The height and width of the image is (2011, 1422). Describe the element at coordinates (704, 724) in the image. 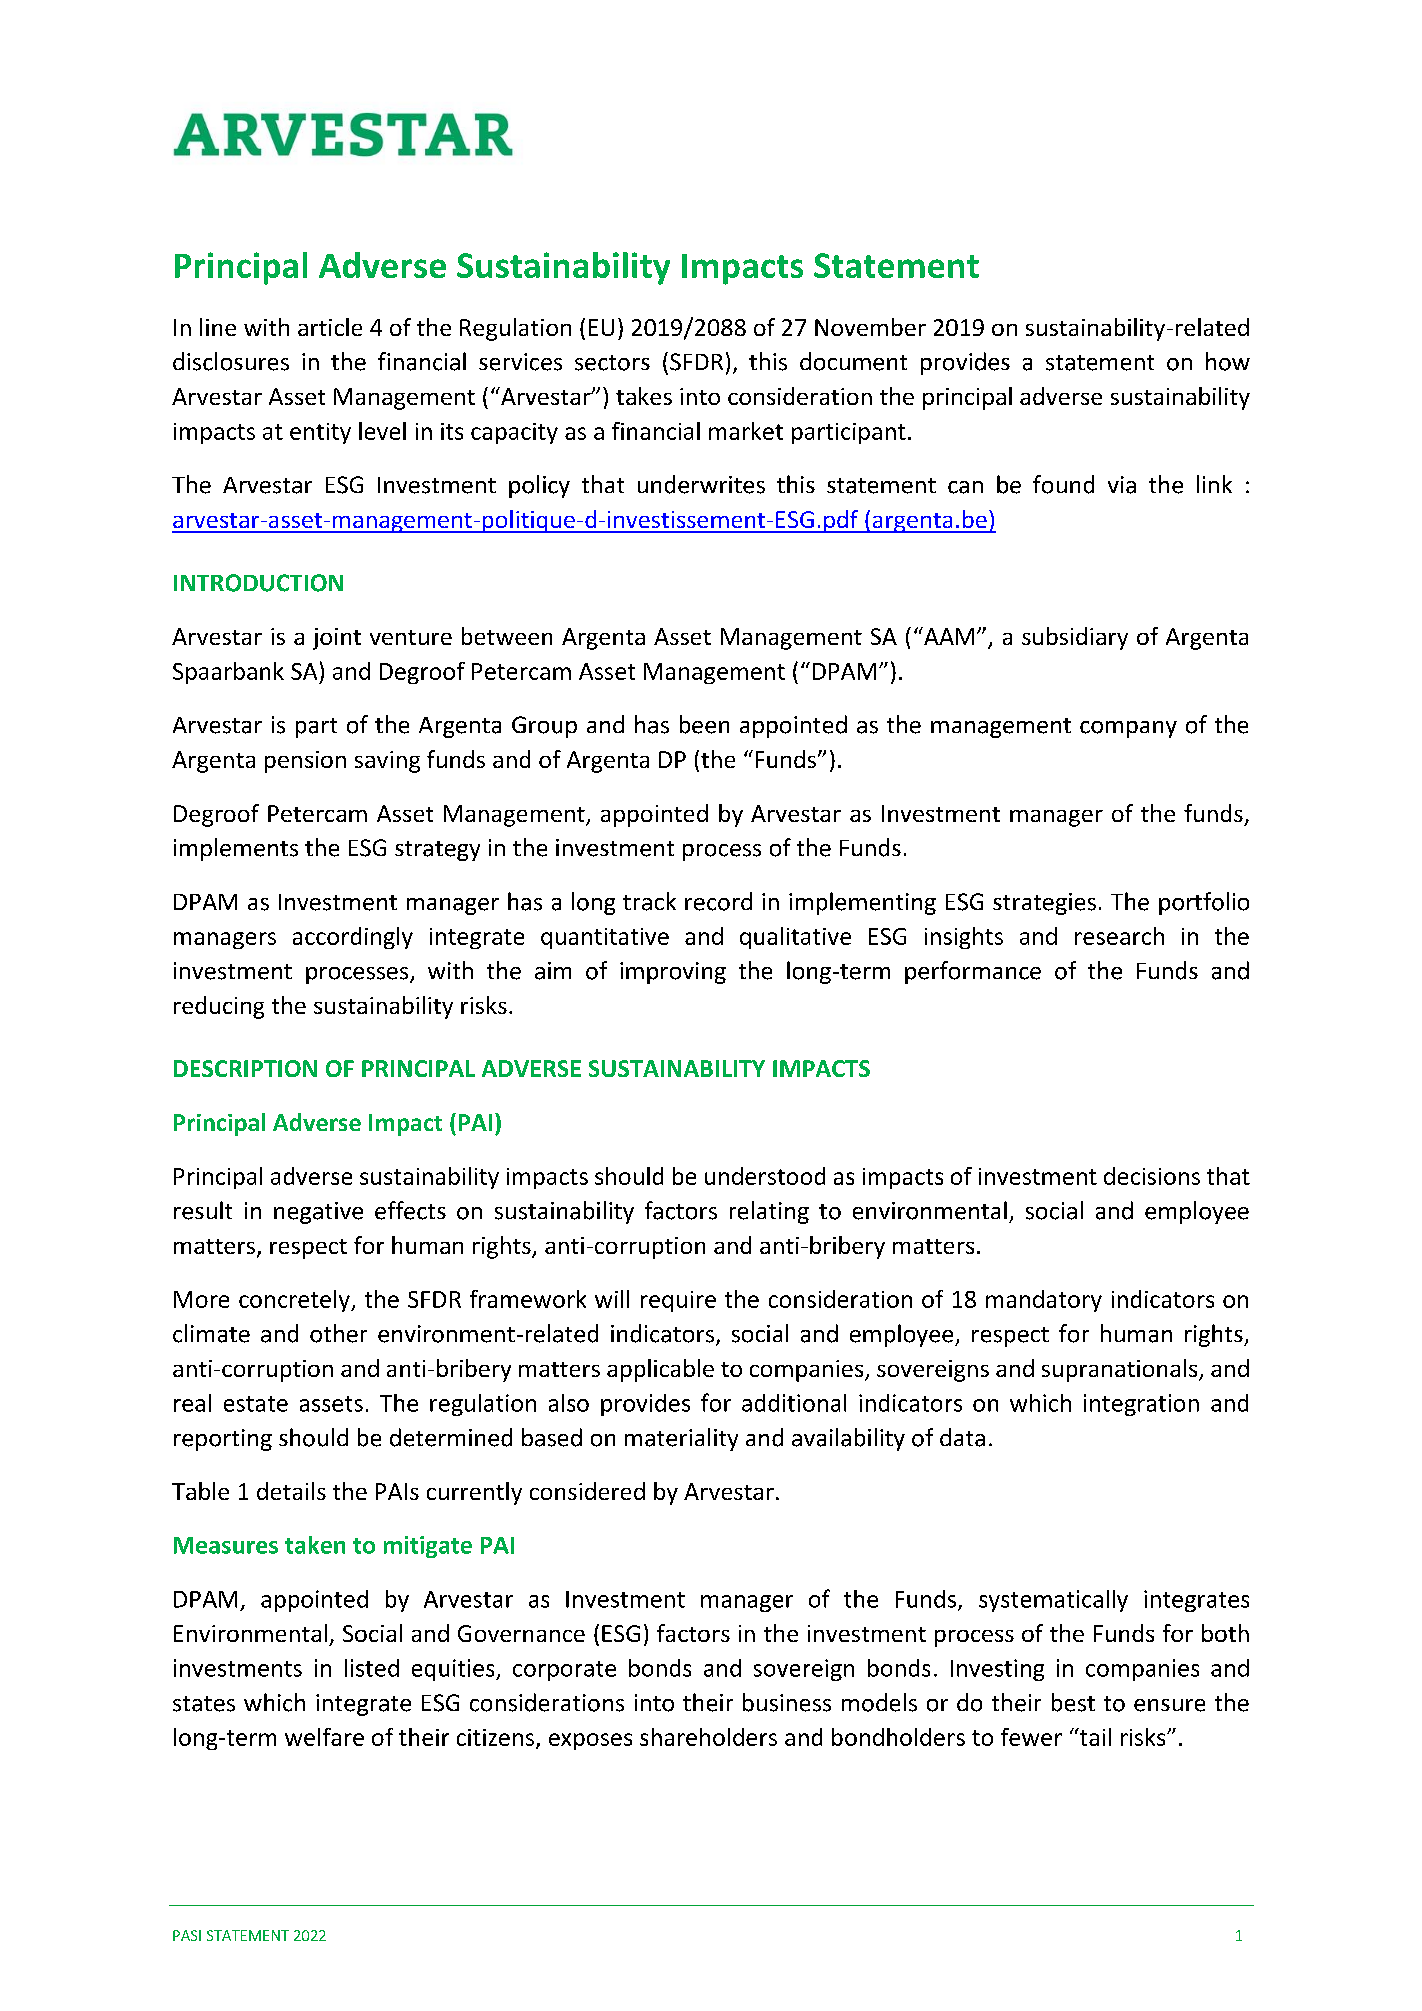

I see `been` at that location.
